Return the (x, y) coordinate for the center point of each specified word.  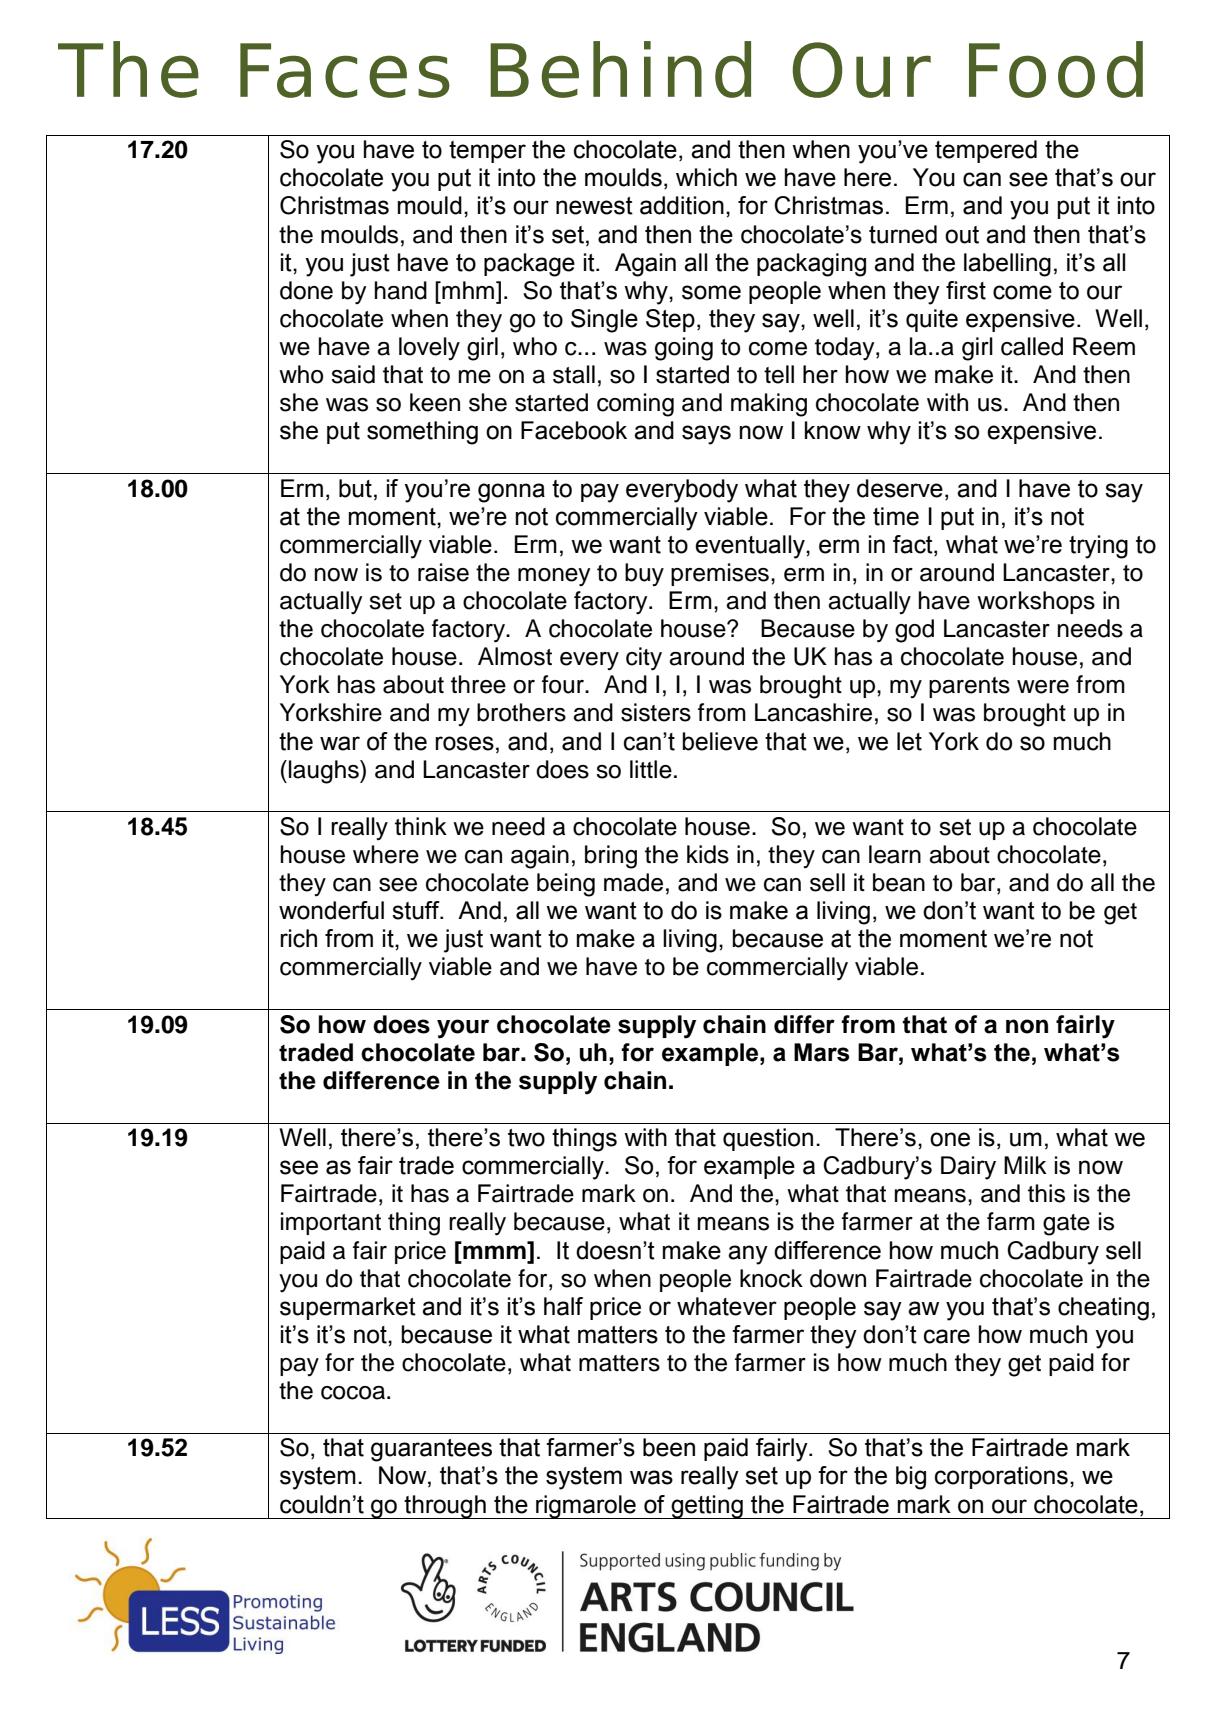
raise (443, 572)
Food (1056, 69)
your (463, 1029)
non (1027, 1026)
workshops (1036, 602)
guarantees (431, 1450)
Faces (345, 70)
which (706, 177)
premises (720, 574)
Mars (821, 1052)
